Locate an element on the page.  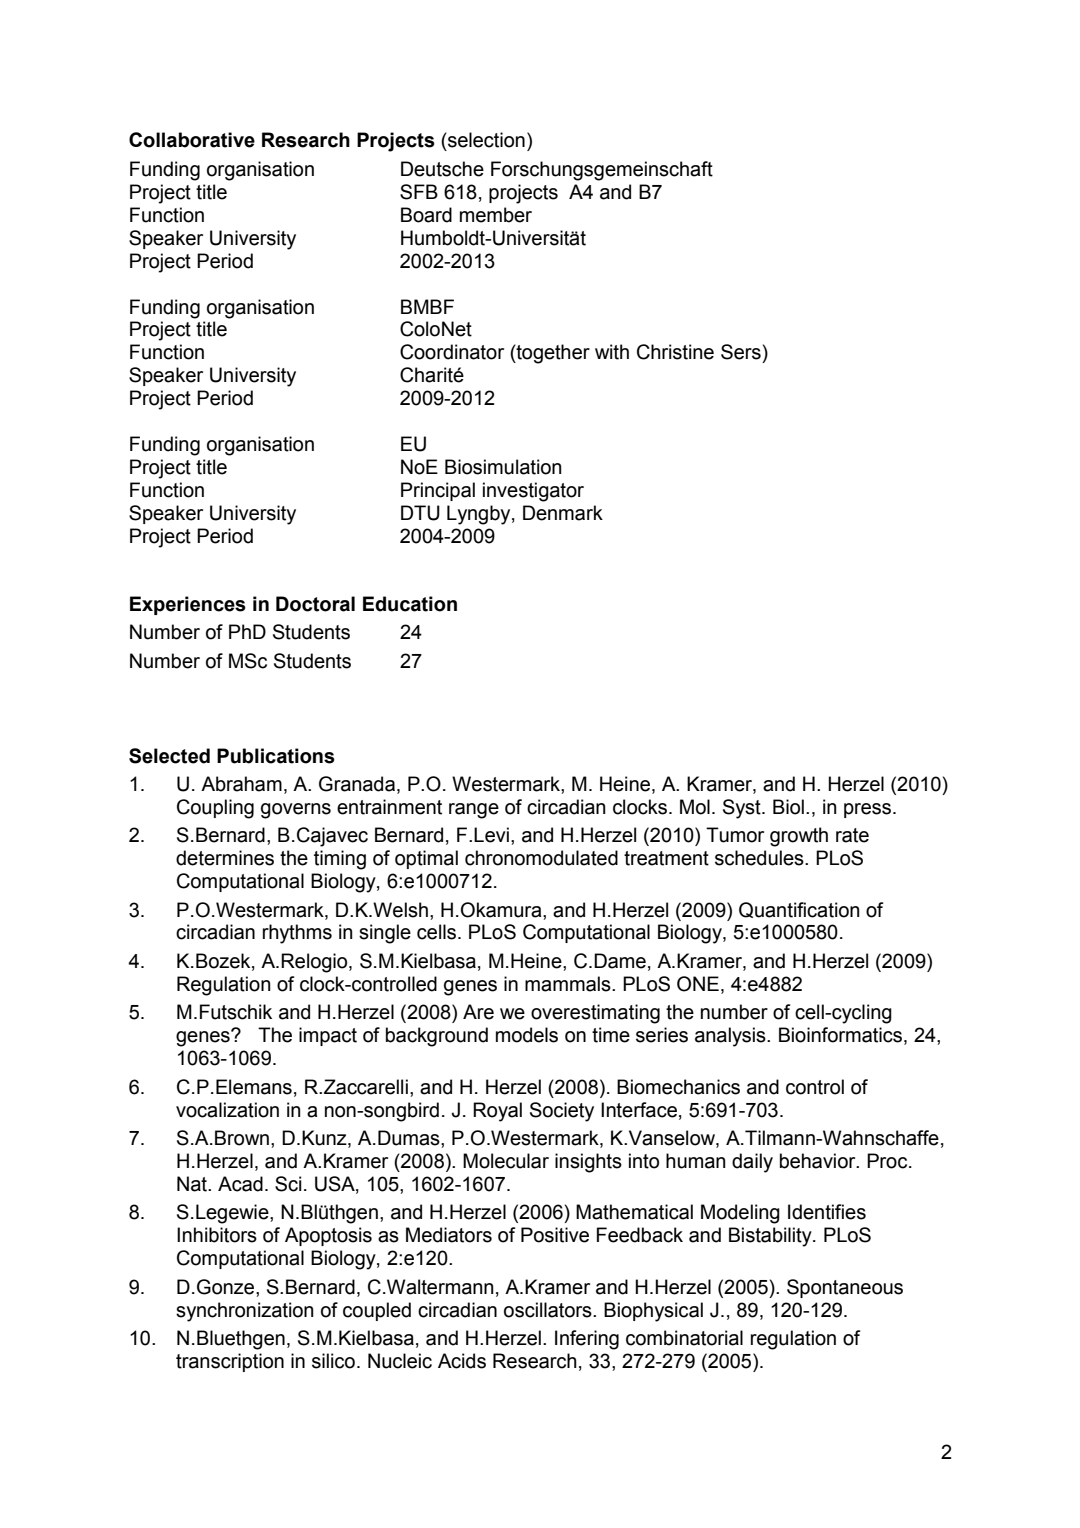
Syst is located at coordinates (743, 809).
